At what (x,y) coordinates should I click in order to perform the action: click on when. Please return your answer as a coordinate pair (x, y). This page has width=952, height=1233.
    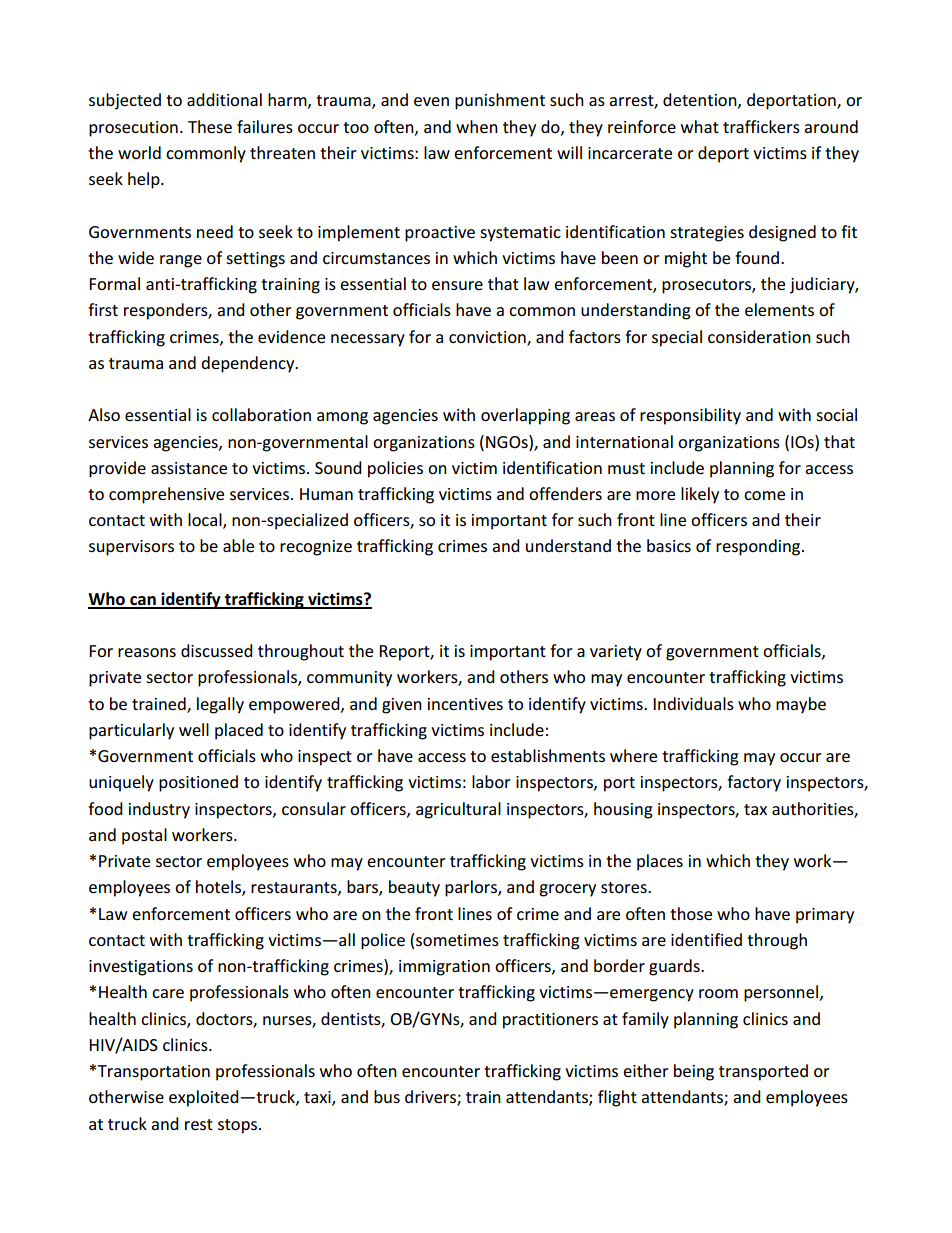
    Looking at the image, I should click on (477, 126).
